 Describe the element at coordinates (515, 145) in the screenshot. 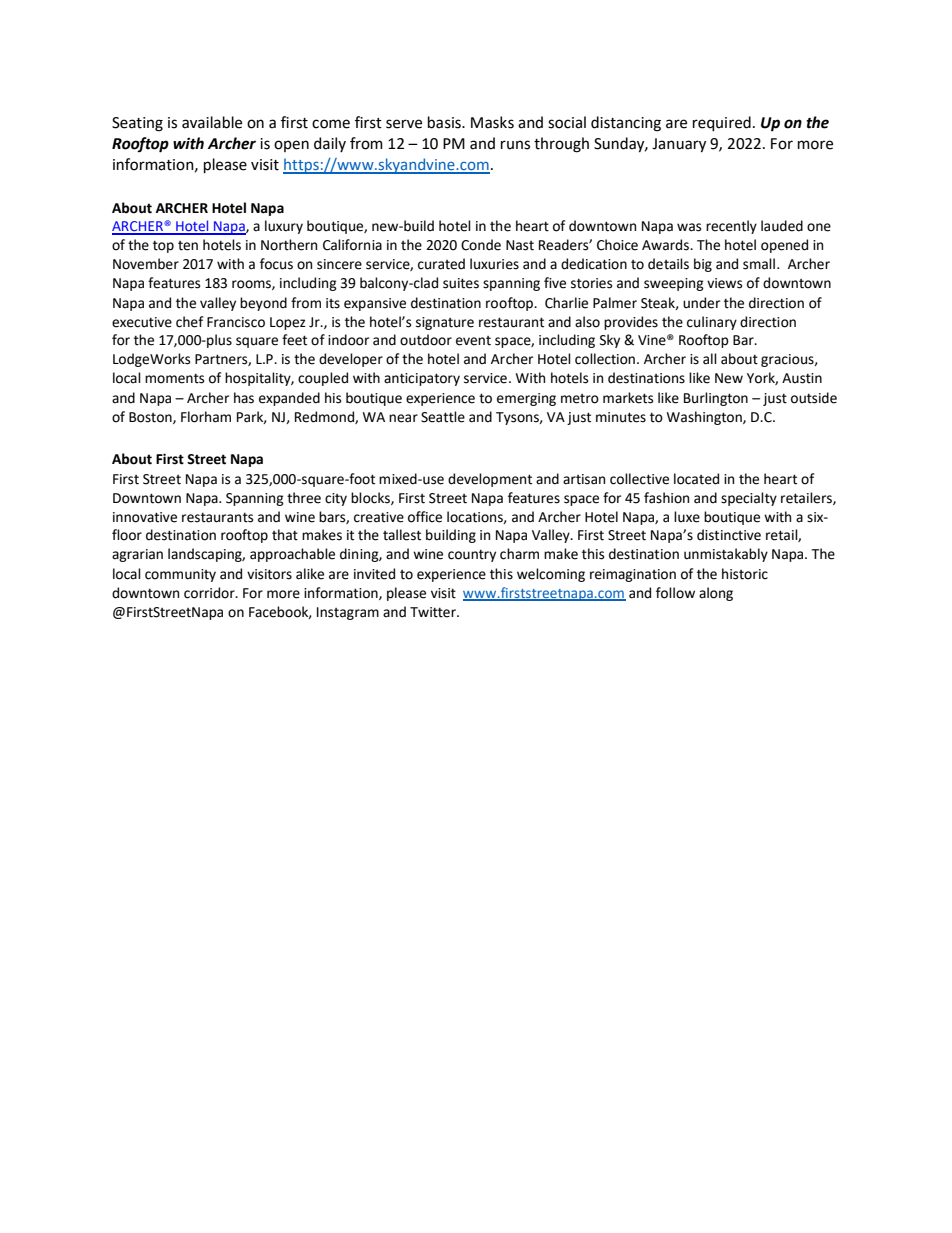

I see `runs` at that location.
